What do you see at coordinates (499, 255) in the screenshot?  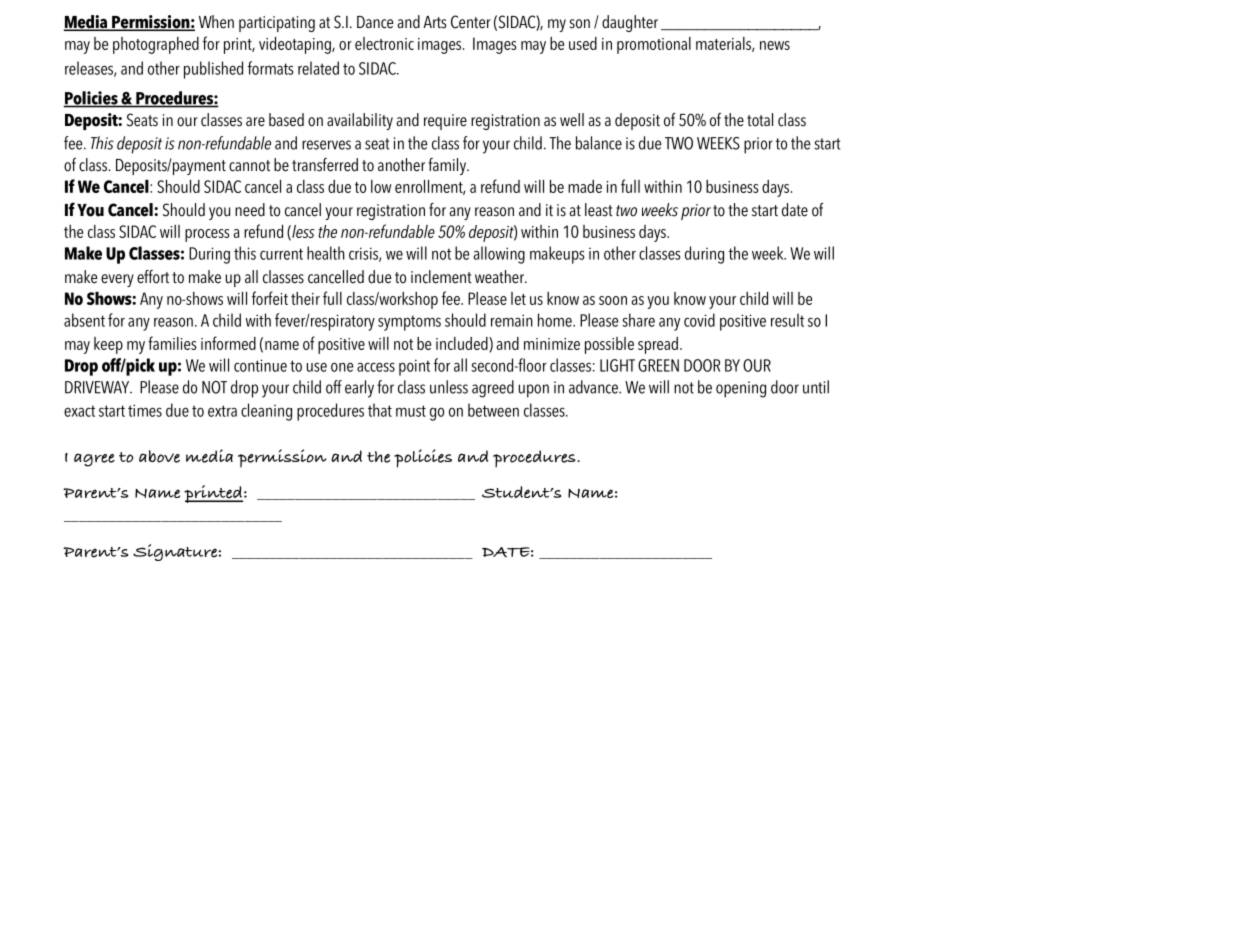 I see `allowing` at bounding box center [499, 255].
